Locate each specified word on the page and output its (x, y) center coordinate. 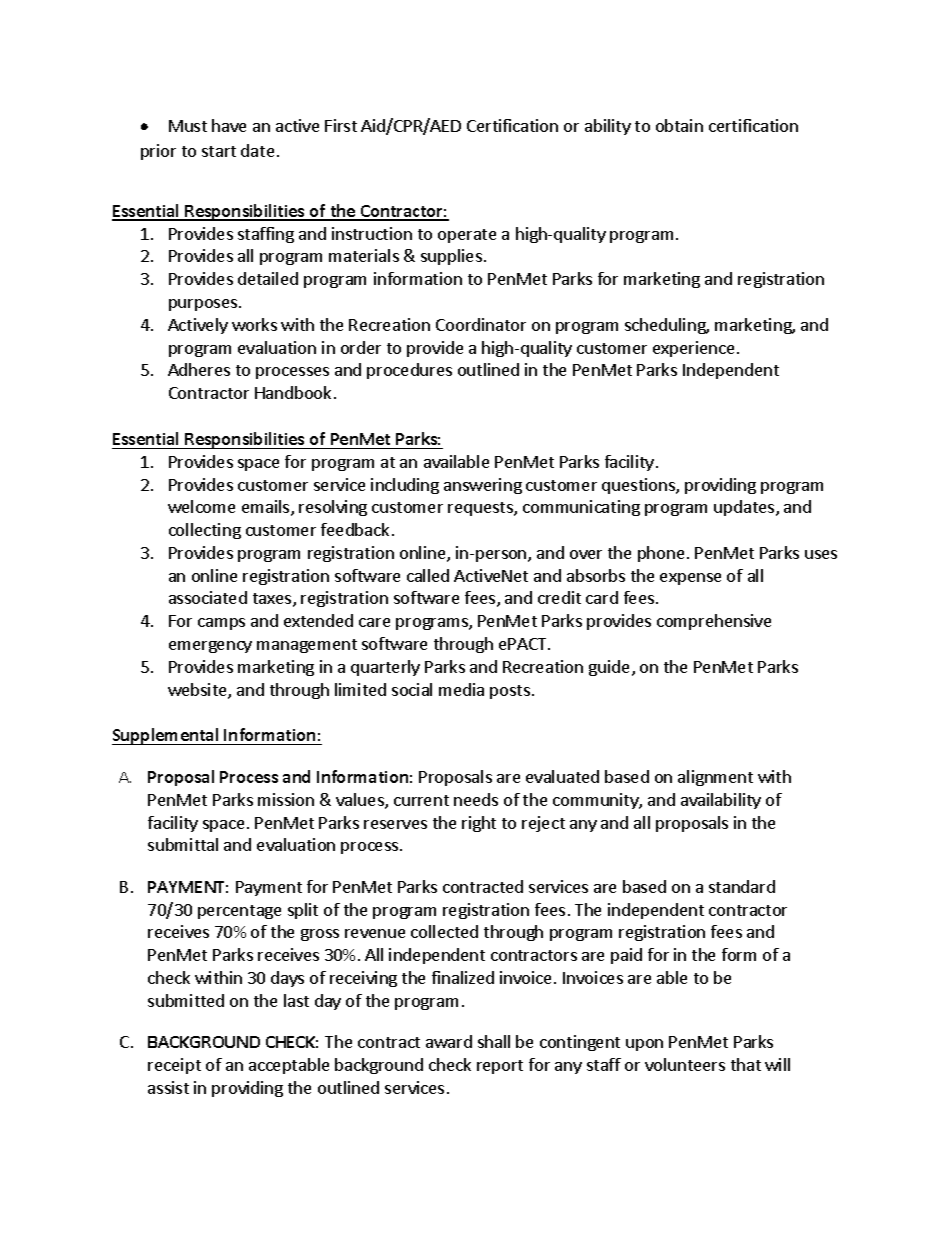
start (219, 151)
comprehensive (714, 622)
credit (559, 597)
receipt (174, 1066)
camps (221, 624)
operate (467, 236)
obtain (679, 125)
